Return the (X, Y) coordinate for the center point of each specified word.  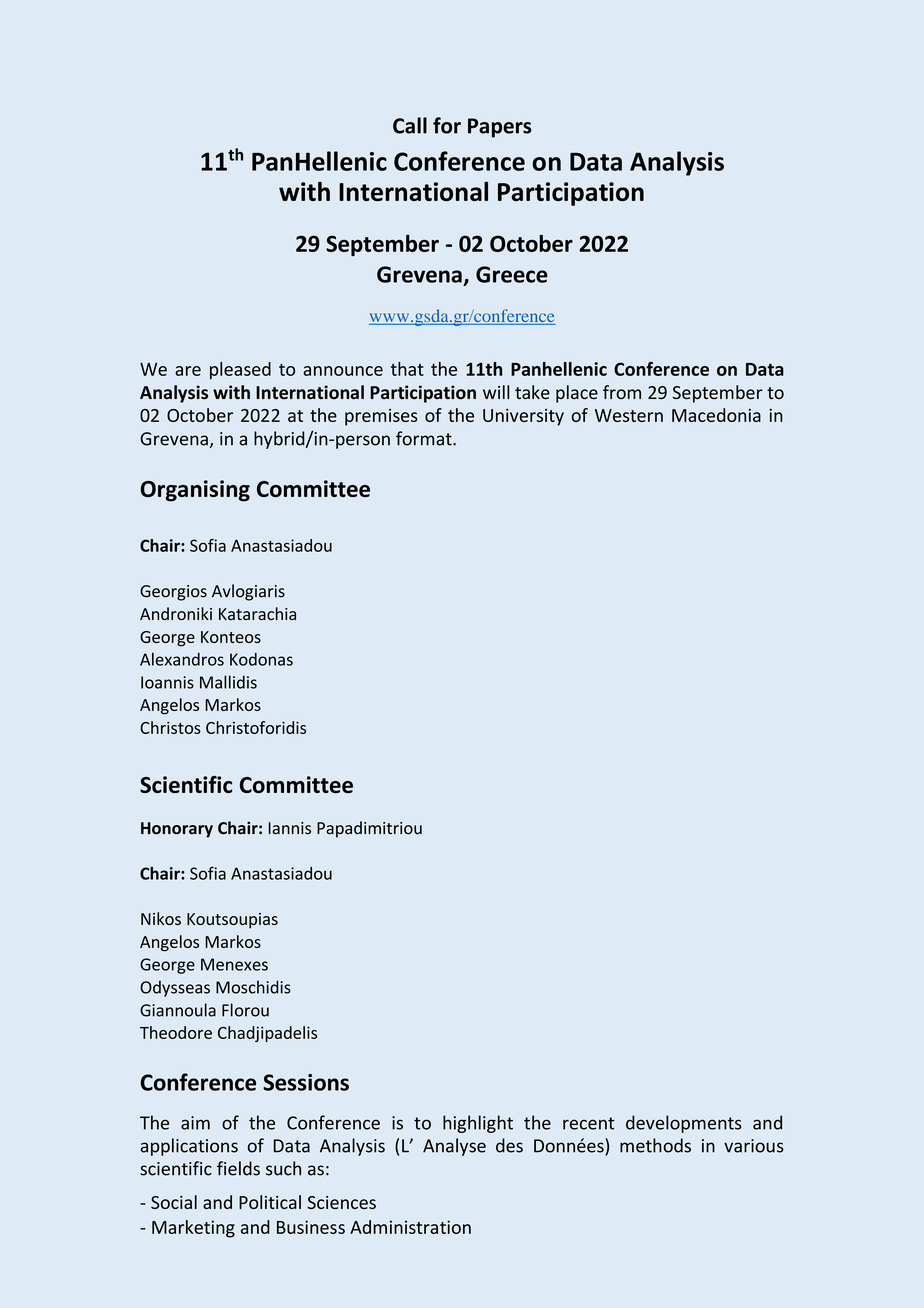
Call (410, 125)
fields (238, 1168)
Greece (512, 274)
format (425, 438)
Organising (195, 491)
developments (684, 1124)
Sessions (306, 1082)
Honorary (177, 830)
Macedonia (716, 415)
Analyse (454, 1147)
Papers (500, 128)
